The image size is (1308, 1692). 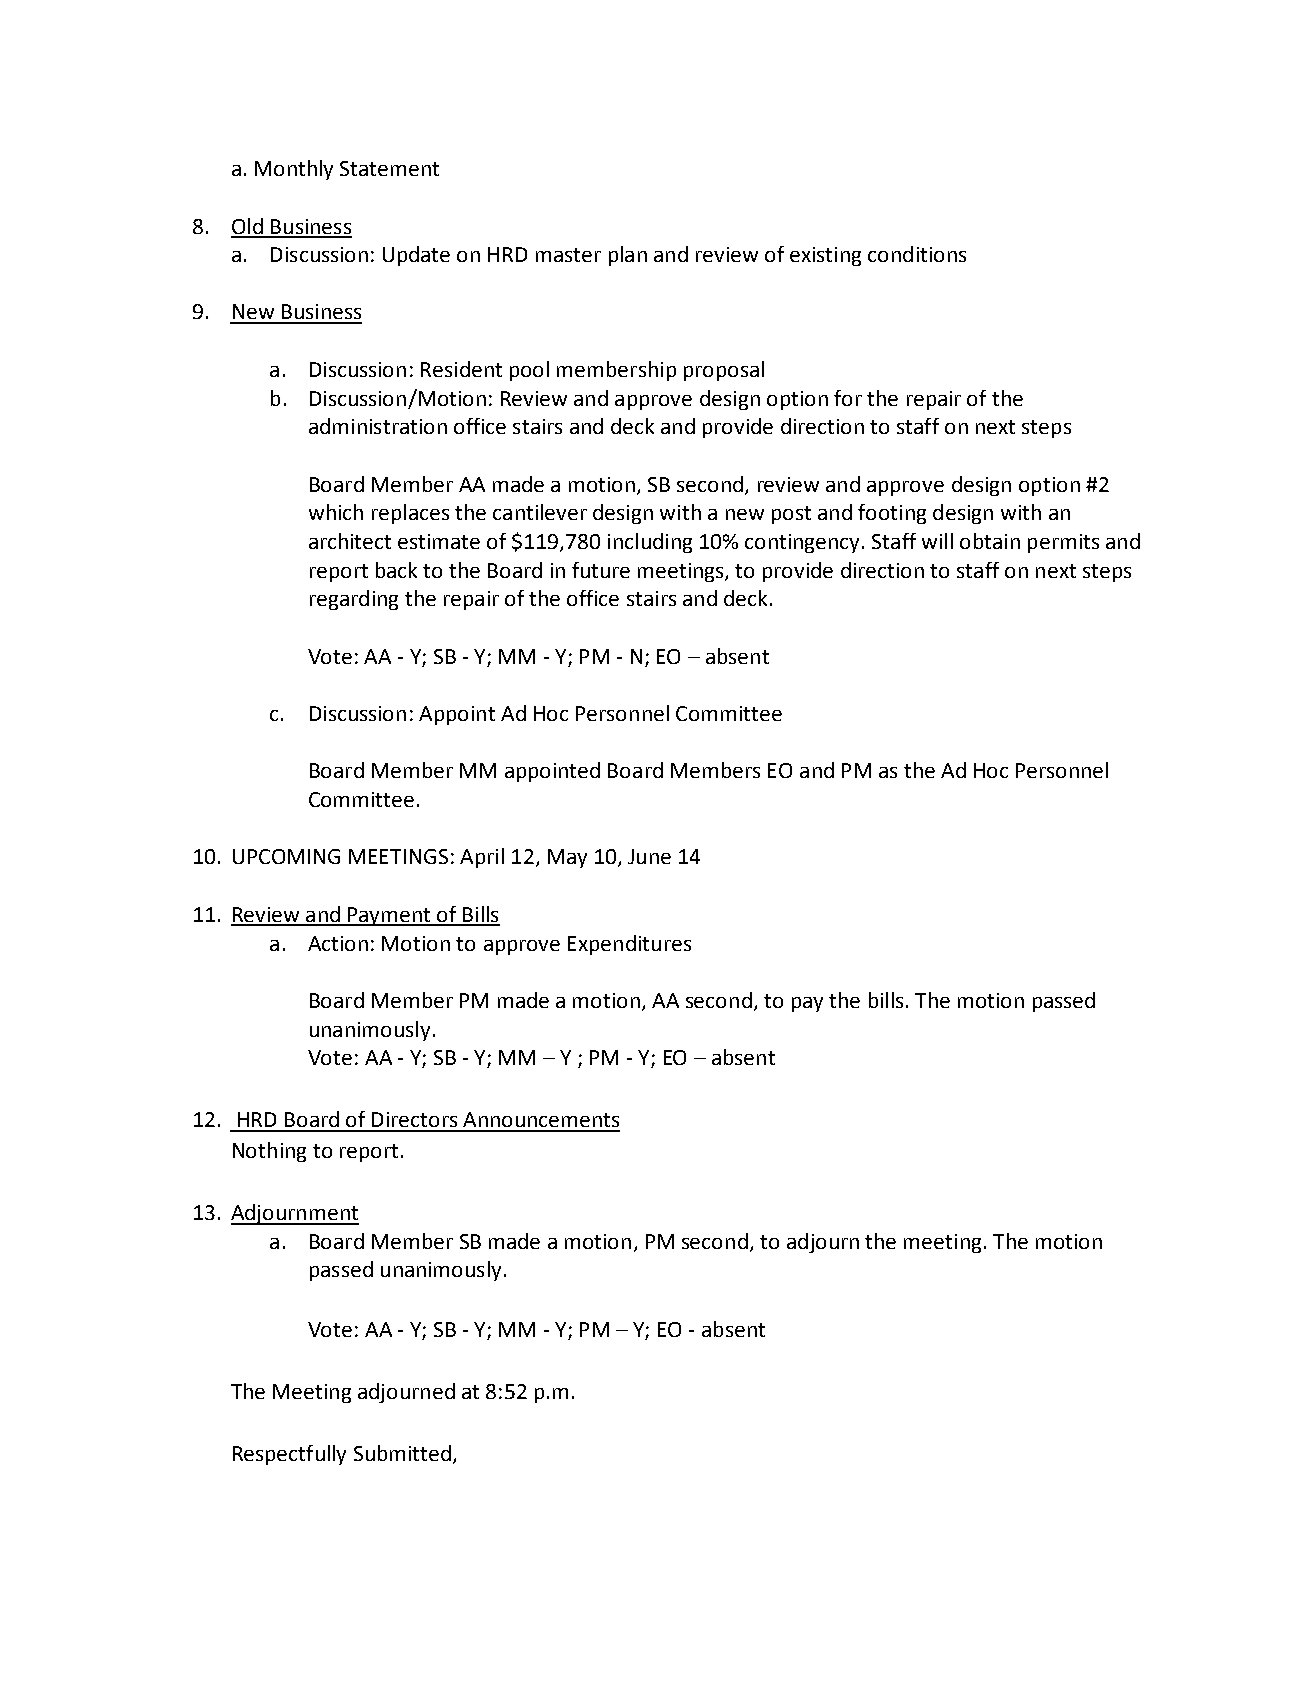 I want to click on May, so click(x=567, y=858).
